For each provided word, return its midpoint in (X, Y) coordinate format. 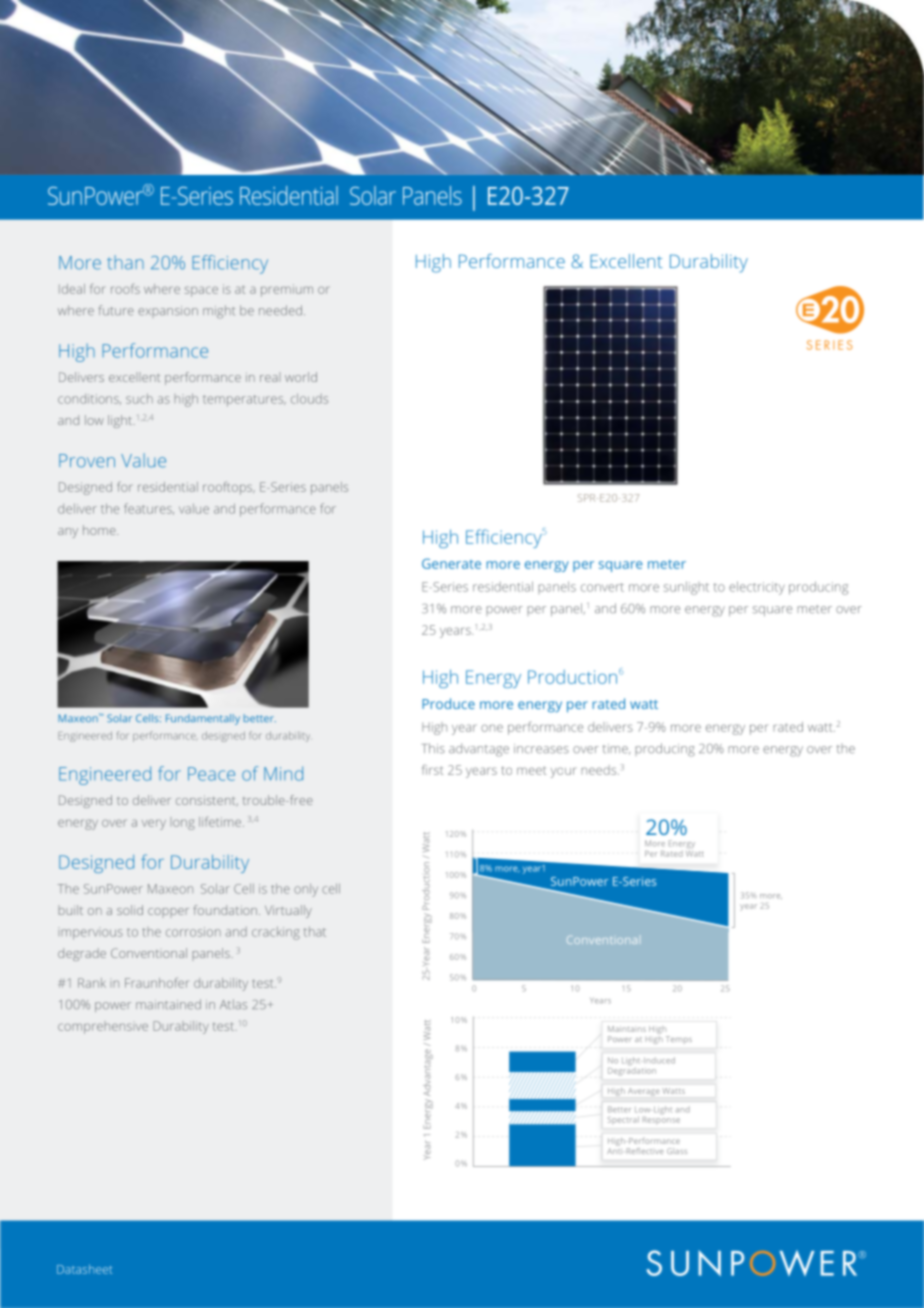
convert (602, 587)
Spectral (623, 1119)
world (301, 377)
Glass (677, 1151)
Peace (211, 774)
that (315, 932)
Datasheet (84, 1269)
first (432, 769)
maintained (168, 1004)
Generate (451, 563)
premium (287, 290)
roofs (125, 289)
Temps (679, 1039)
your (563, 772)
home (100, 530)
